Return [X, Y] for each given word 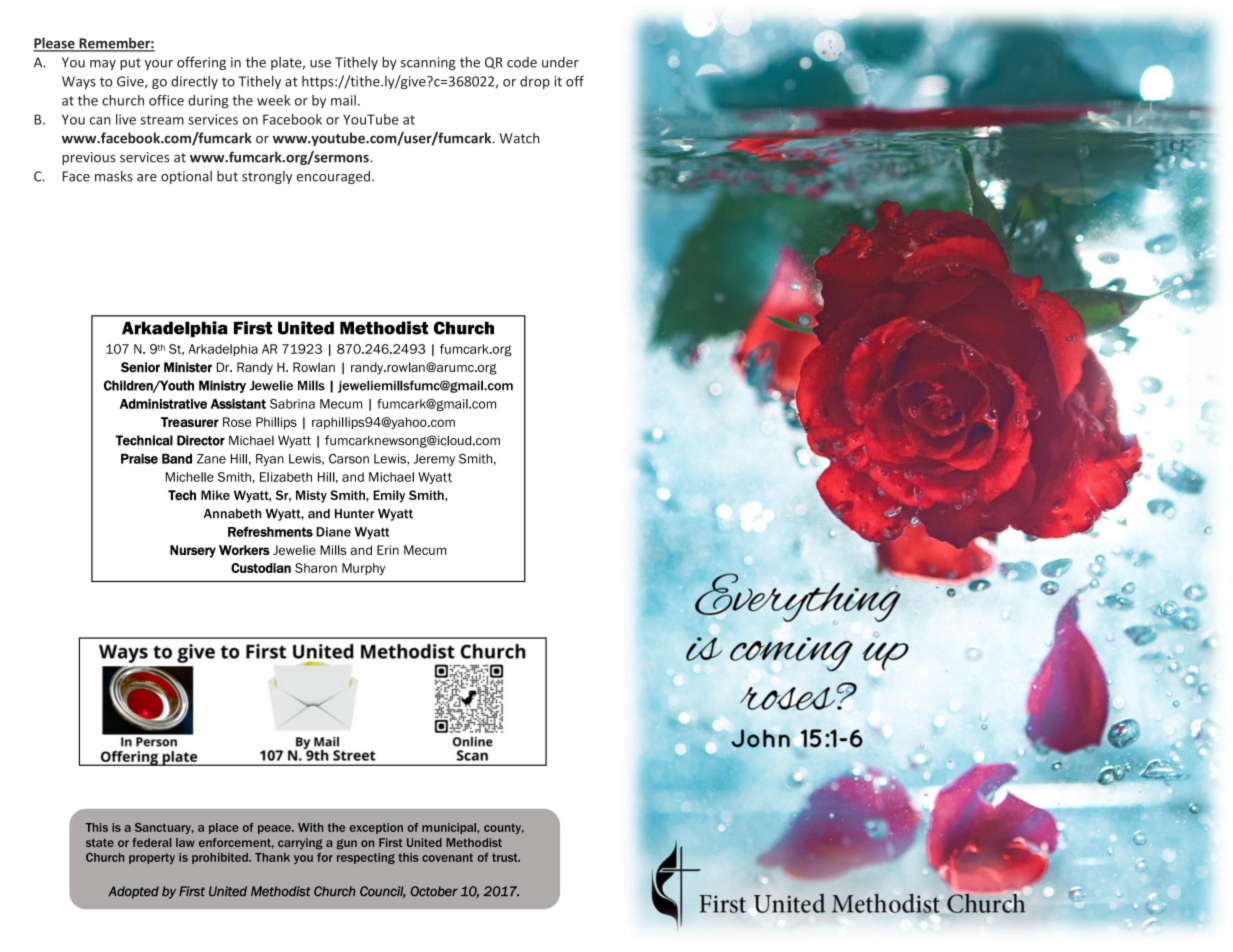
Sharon [316, 568]
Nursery [193, 551]
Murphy [363, 569]
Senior [140, 367]
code [522, 62]
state [100, 842]
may [103, 65]
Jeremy [434, 460]
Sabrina [292, 404]
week [273, 100]
